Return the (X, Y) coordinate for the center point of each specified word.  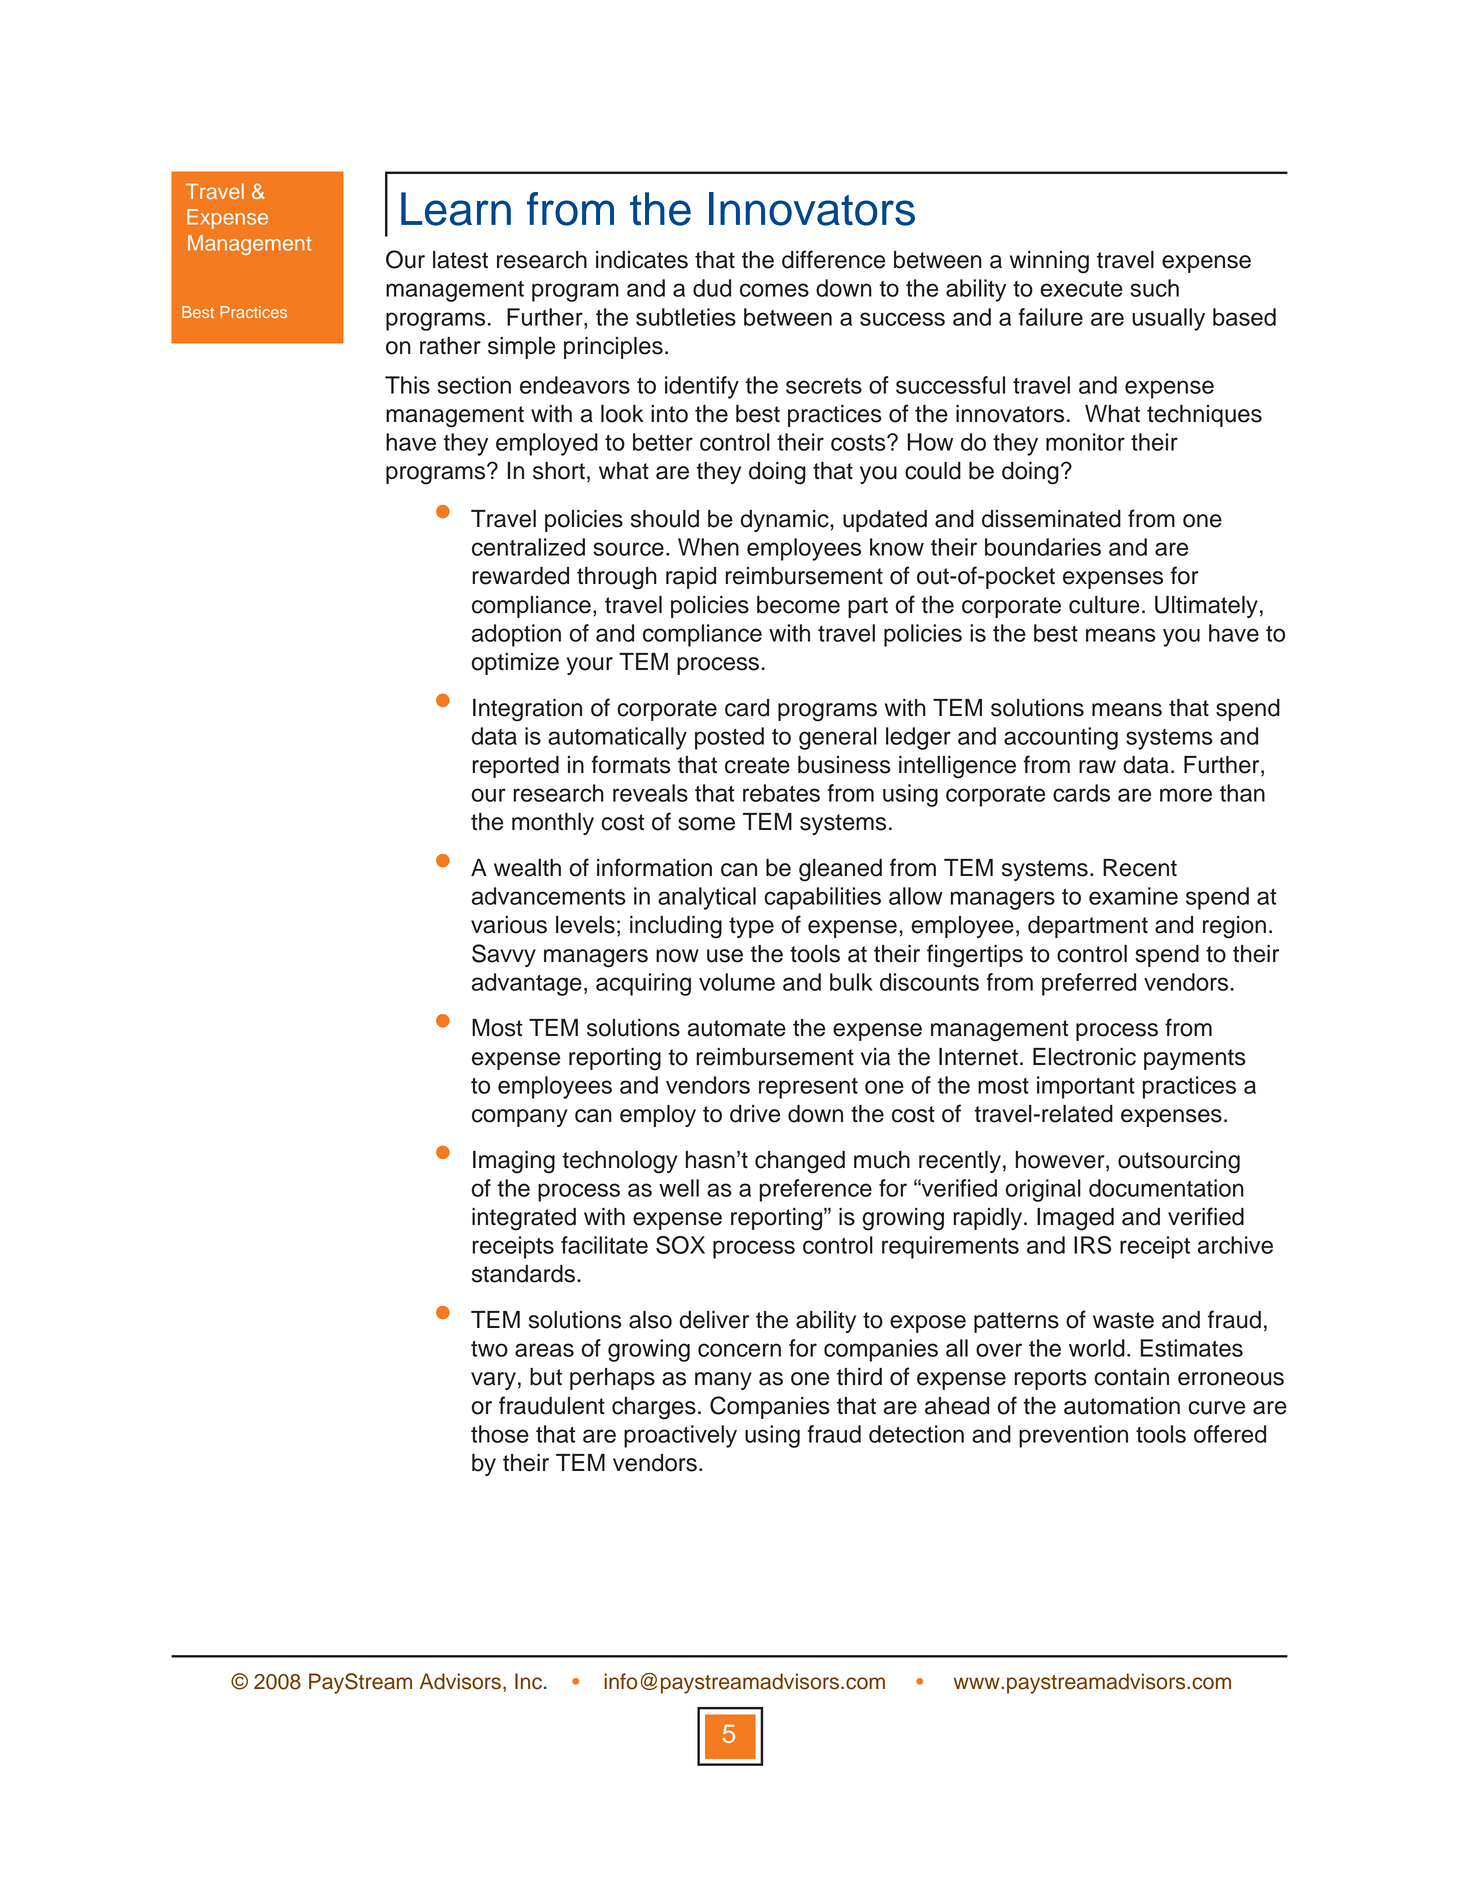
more (1186, 795)
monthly (553, 824)
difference (833, 259)
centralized (528, 547)
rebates (781, 793)
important (1086, 1087)
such (1154, 288)
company (520, 1118)
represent (808, 1088)
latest (460, 260)
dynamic (786, 521)
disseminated (1051, 519)
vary (493, 1381)
